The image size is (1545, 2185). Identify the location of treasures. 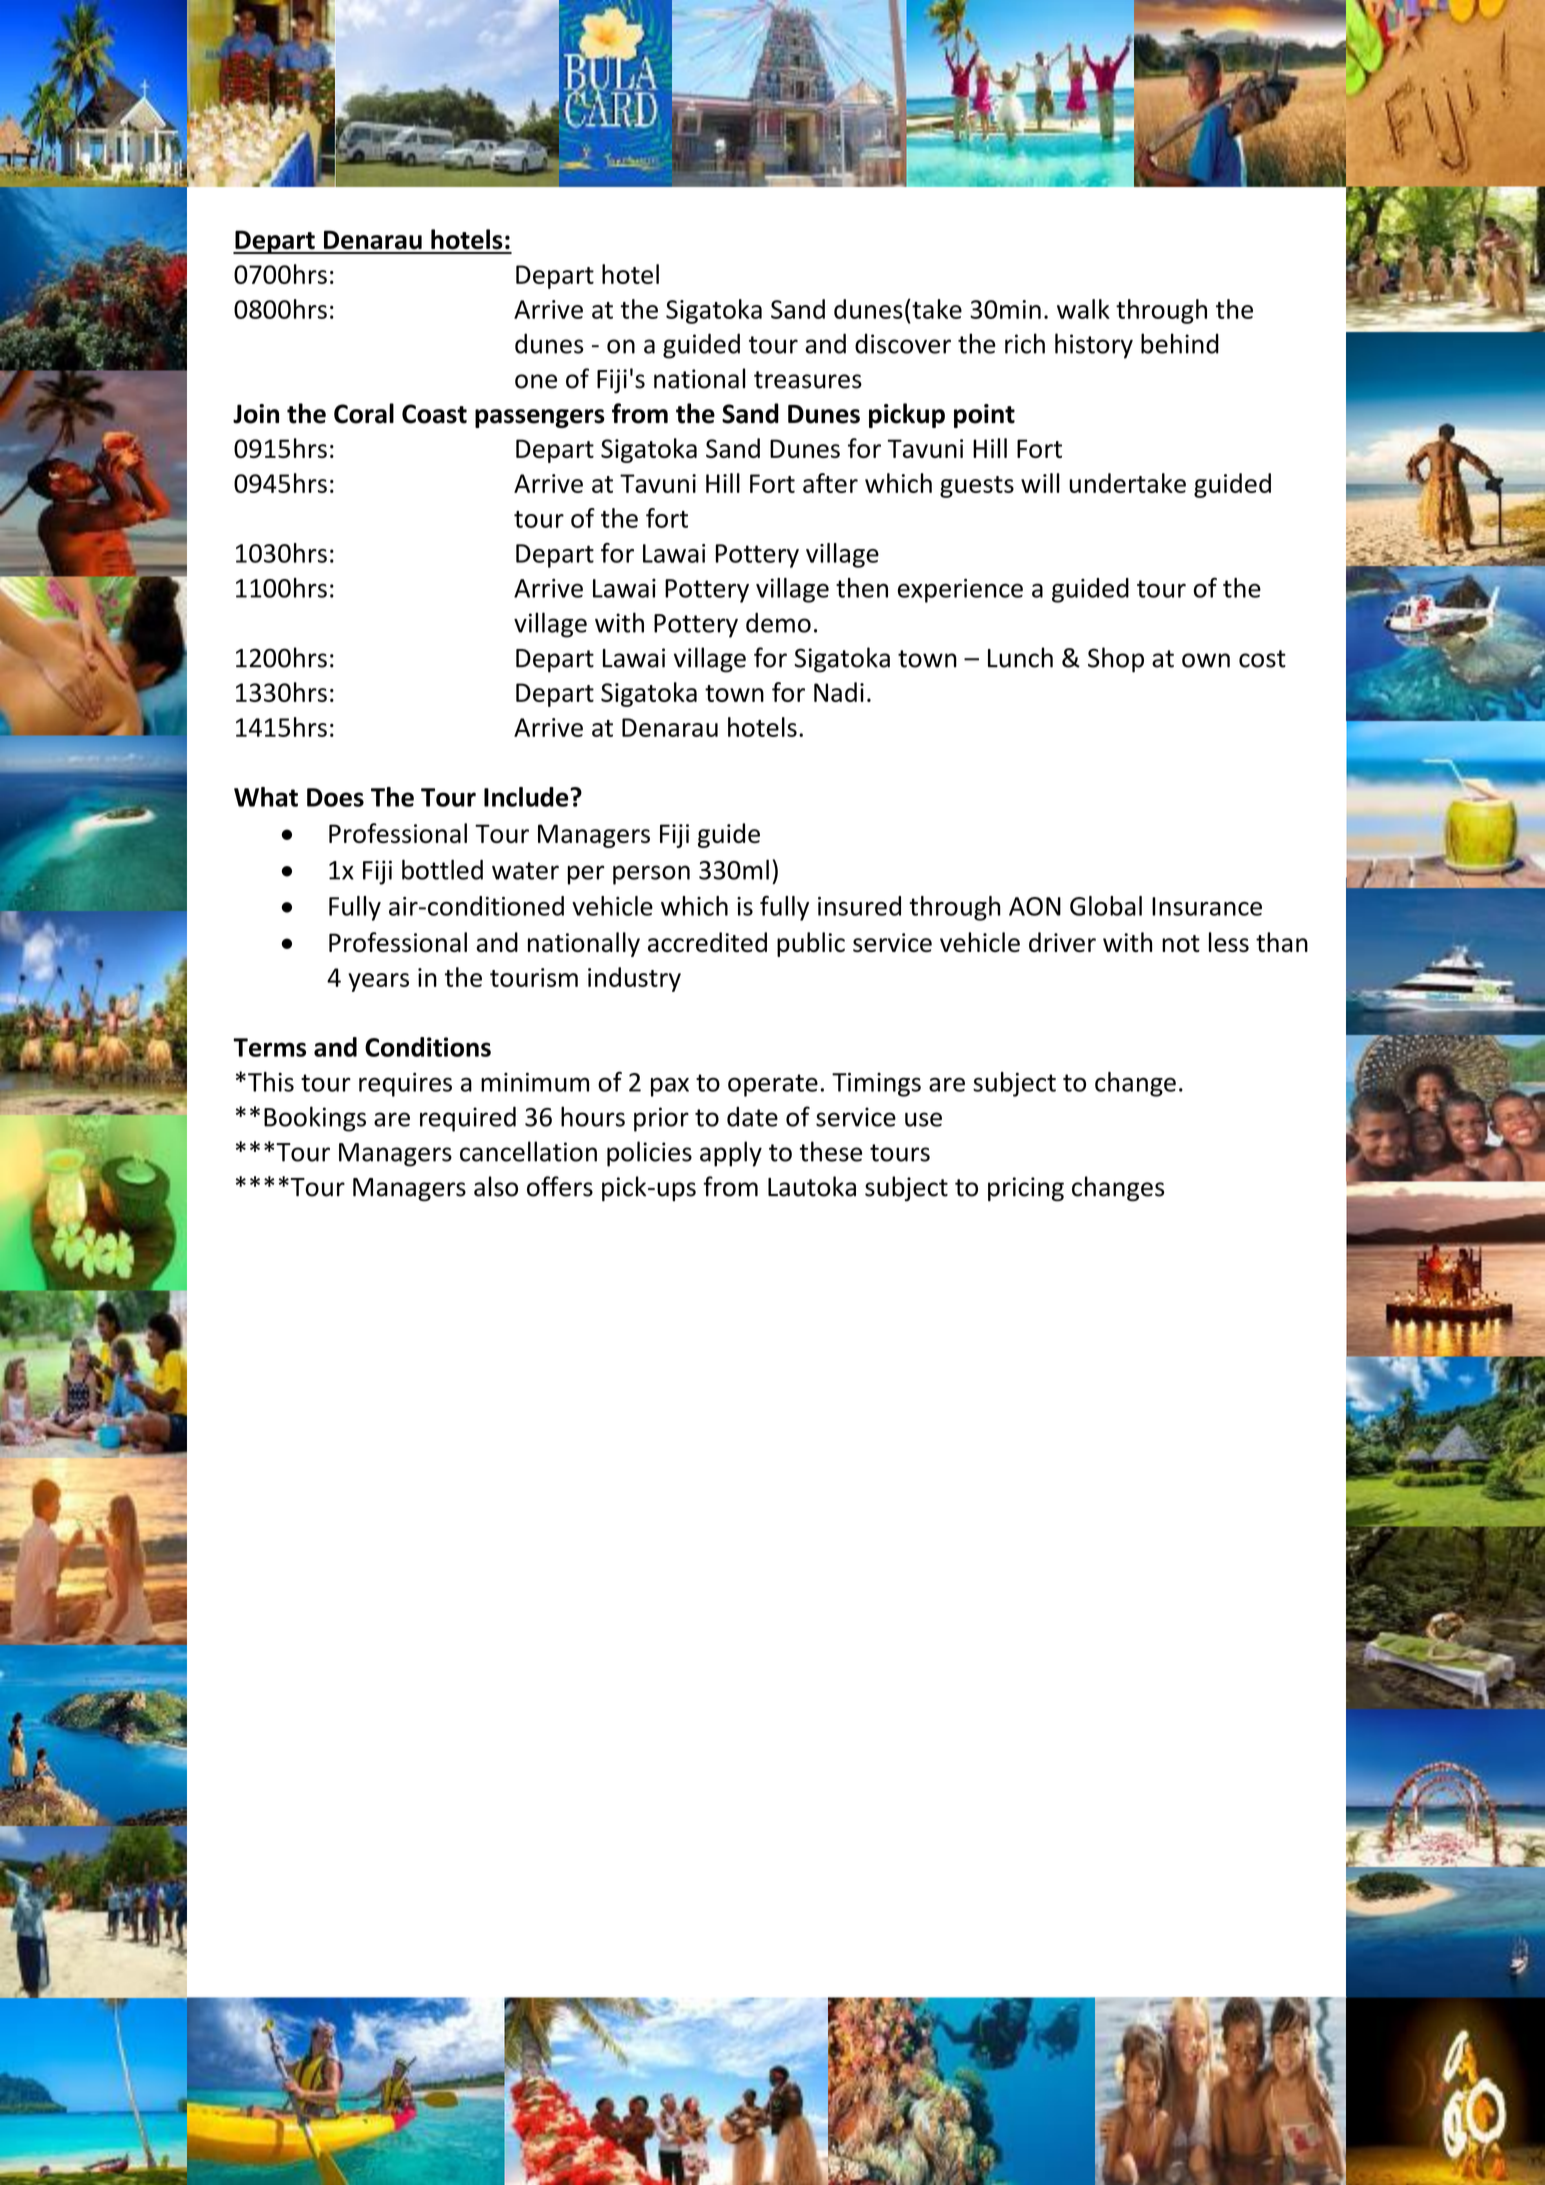
(808, 380).
